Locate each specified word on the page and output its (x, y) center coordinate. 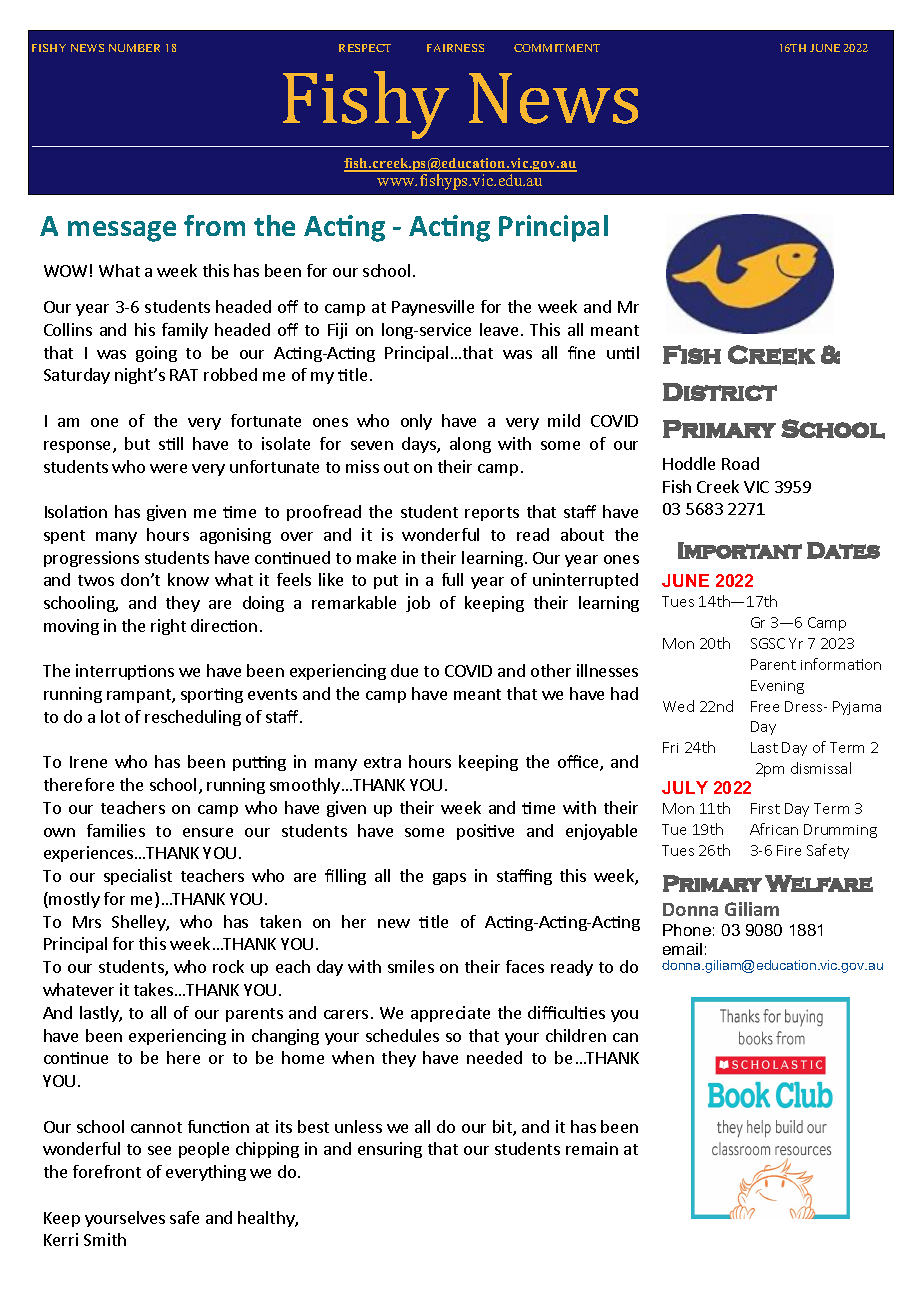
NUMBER (134, 48)
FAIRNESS (455, 48)
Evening (777, 687)
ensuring (390, 1150)
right (168, 627)
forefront (107, 1171)
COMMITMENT (557, 48)
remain (592, 1148)
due (404, 670)
